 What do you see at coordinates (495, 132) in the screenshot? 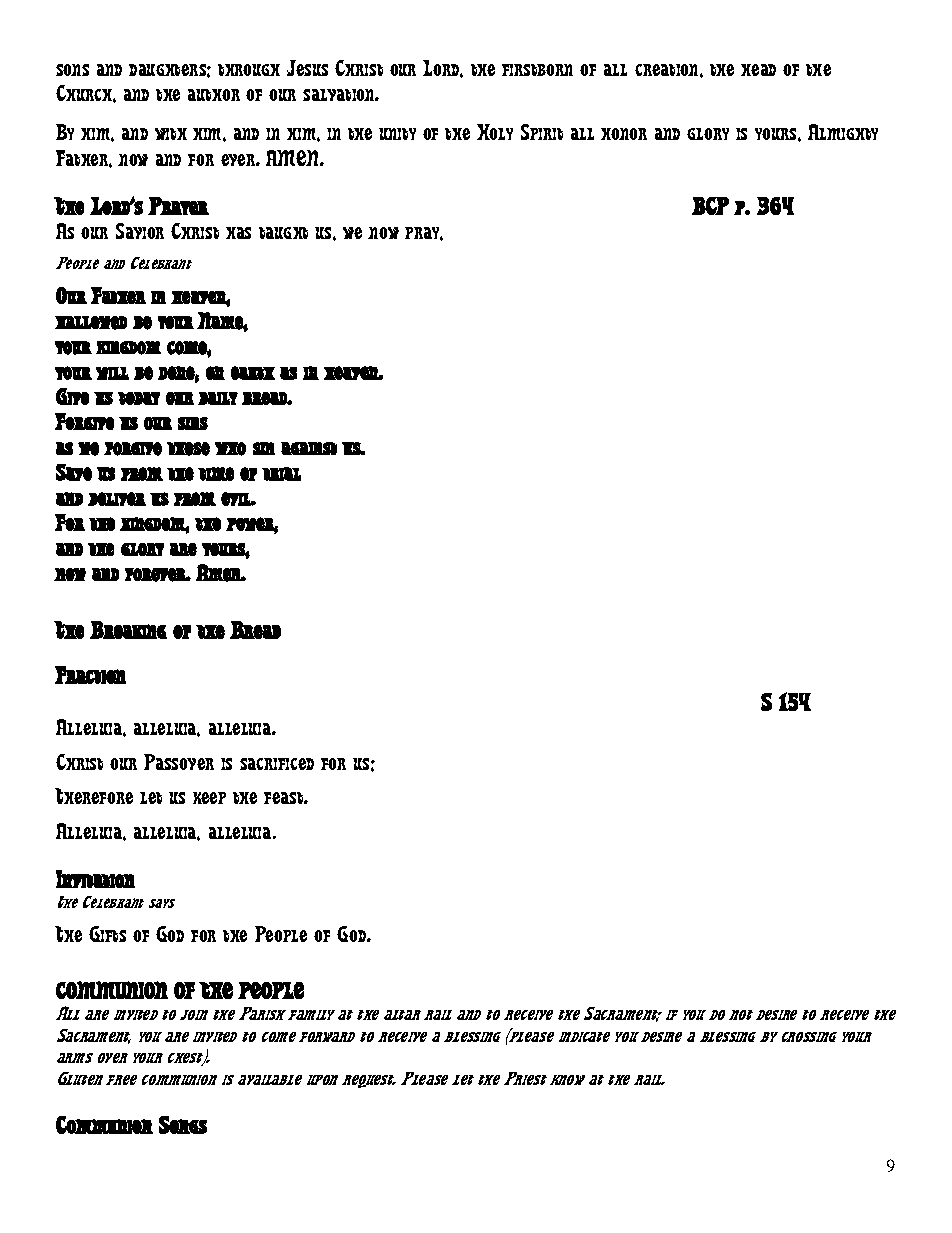
I see `Holy` at bounding box center [495, 132].
